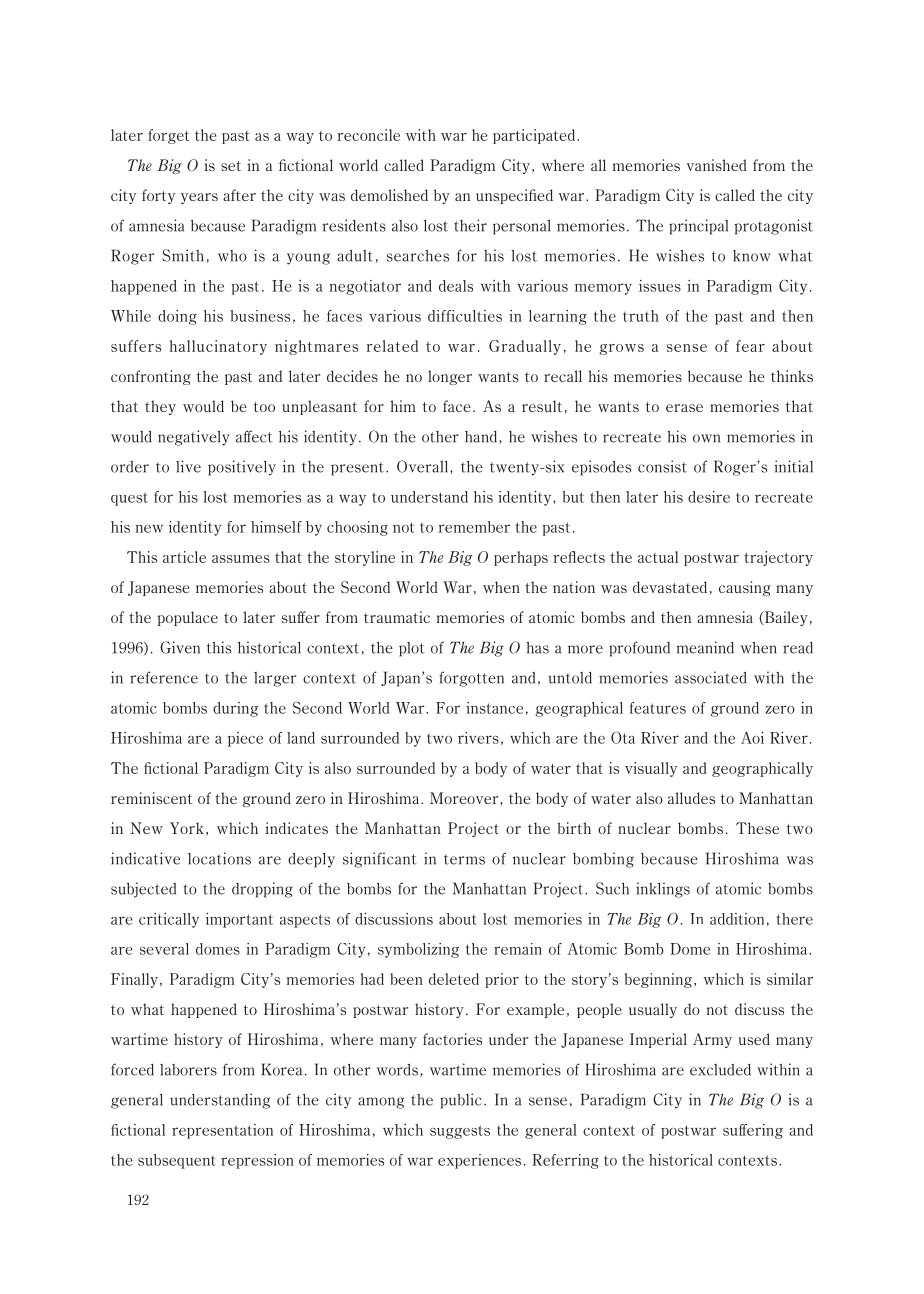  I want to click on instance, so click(494, 708).
